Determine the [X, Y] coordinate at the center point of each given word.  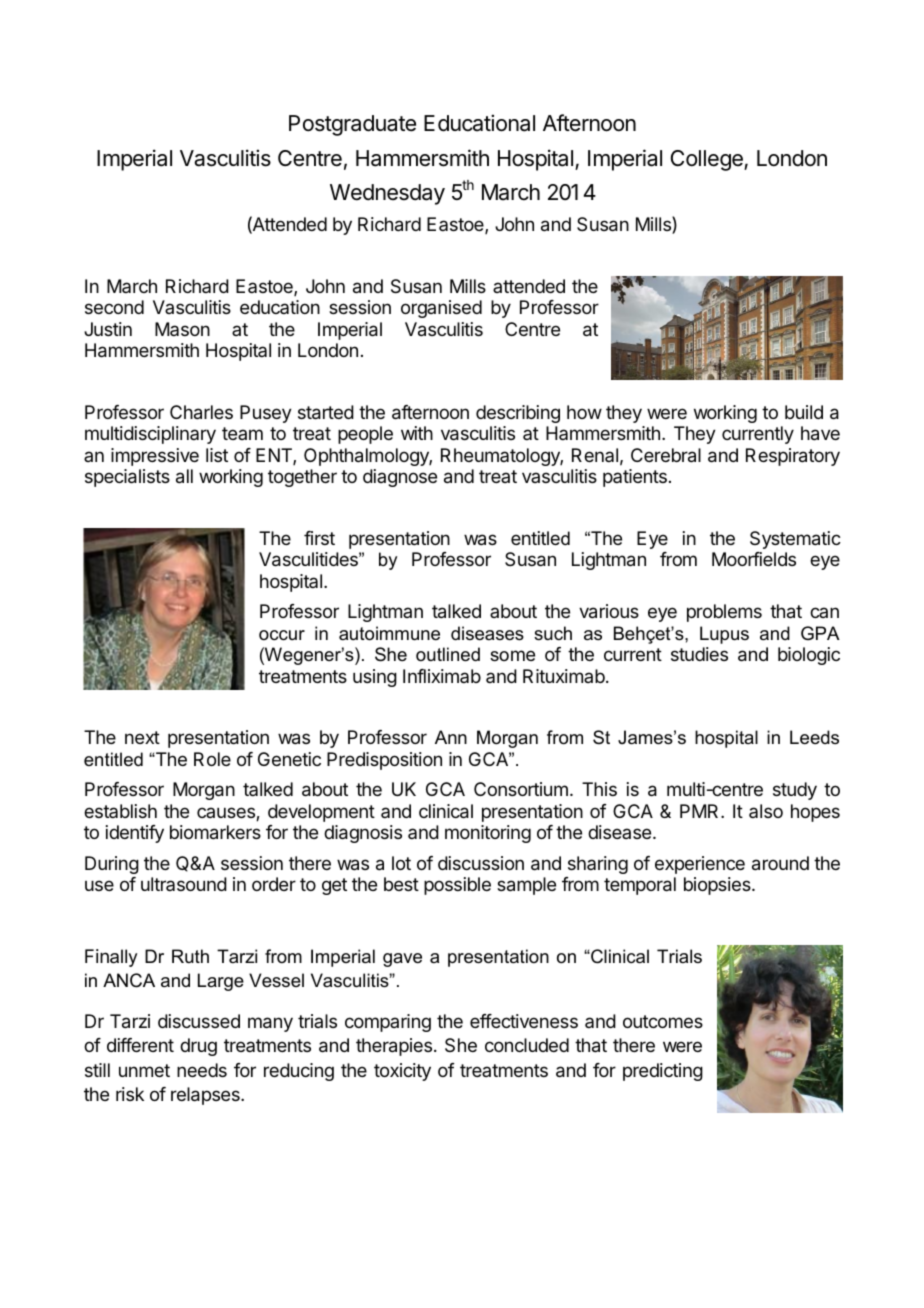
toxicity [402, 1072]
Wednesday [387, 194]
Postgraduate [352, 125]
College [708, 160]
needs [202, 1070]
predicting [663, 1072]
